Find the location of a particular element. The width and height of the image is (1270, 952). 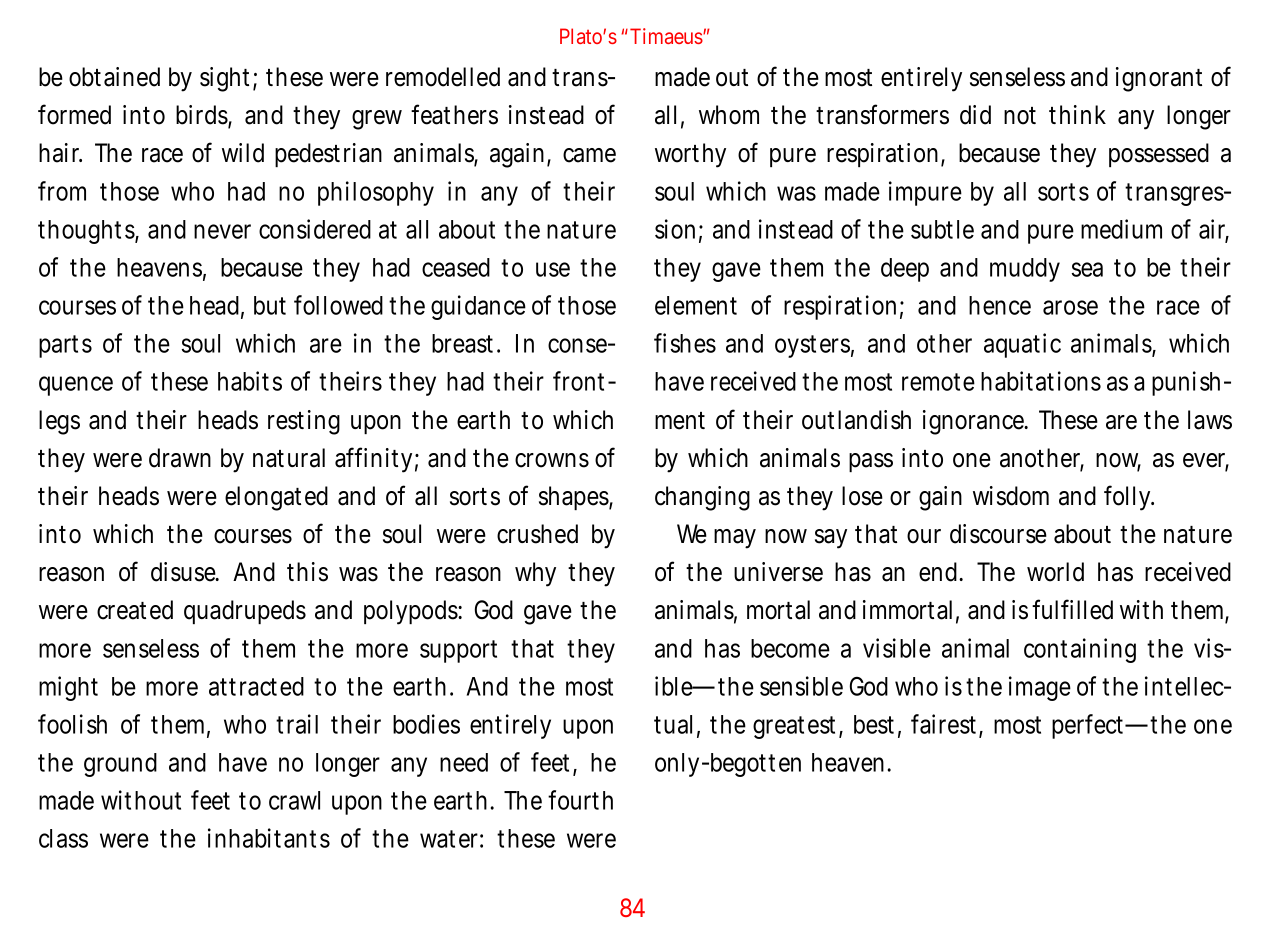

why is located at coordinates (535, 574).
